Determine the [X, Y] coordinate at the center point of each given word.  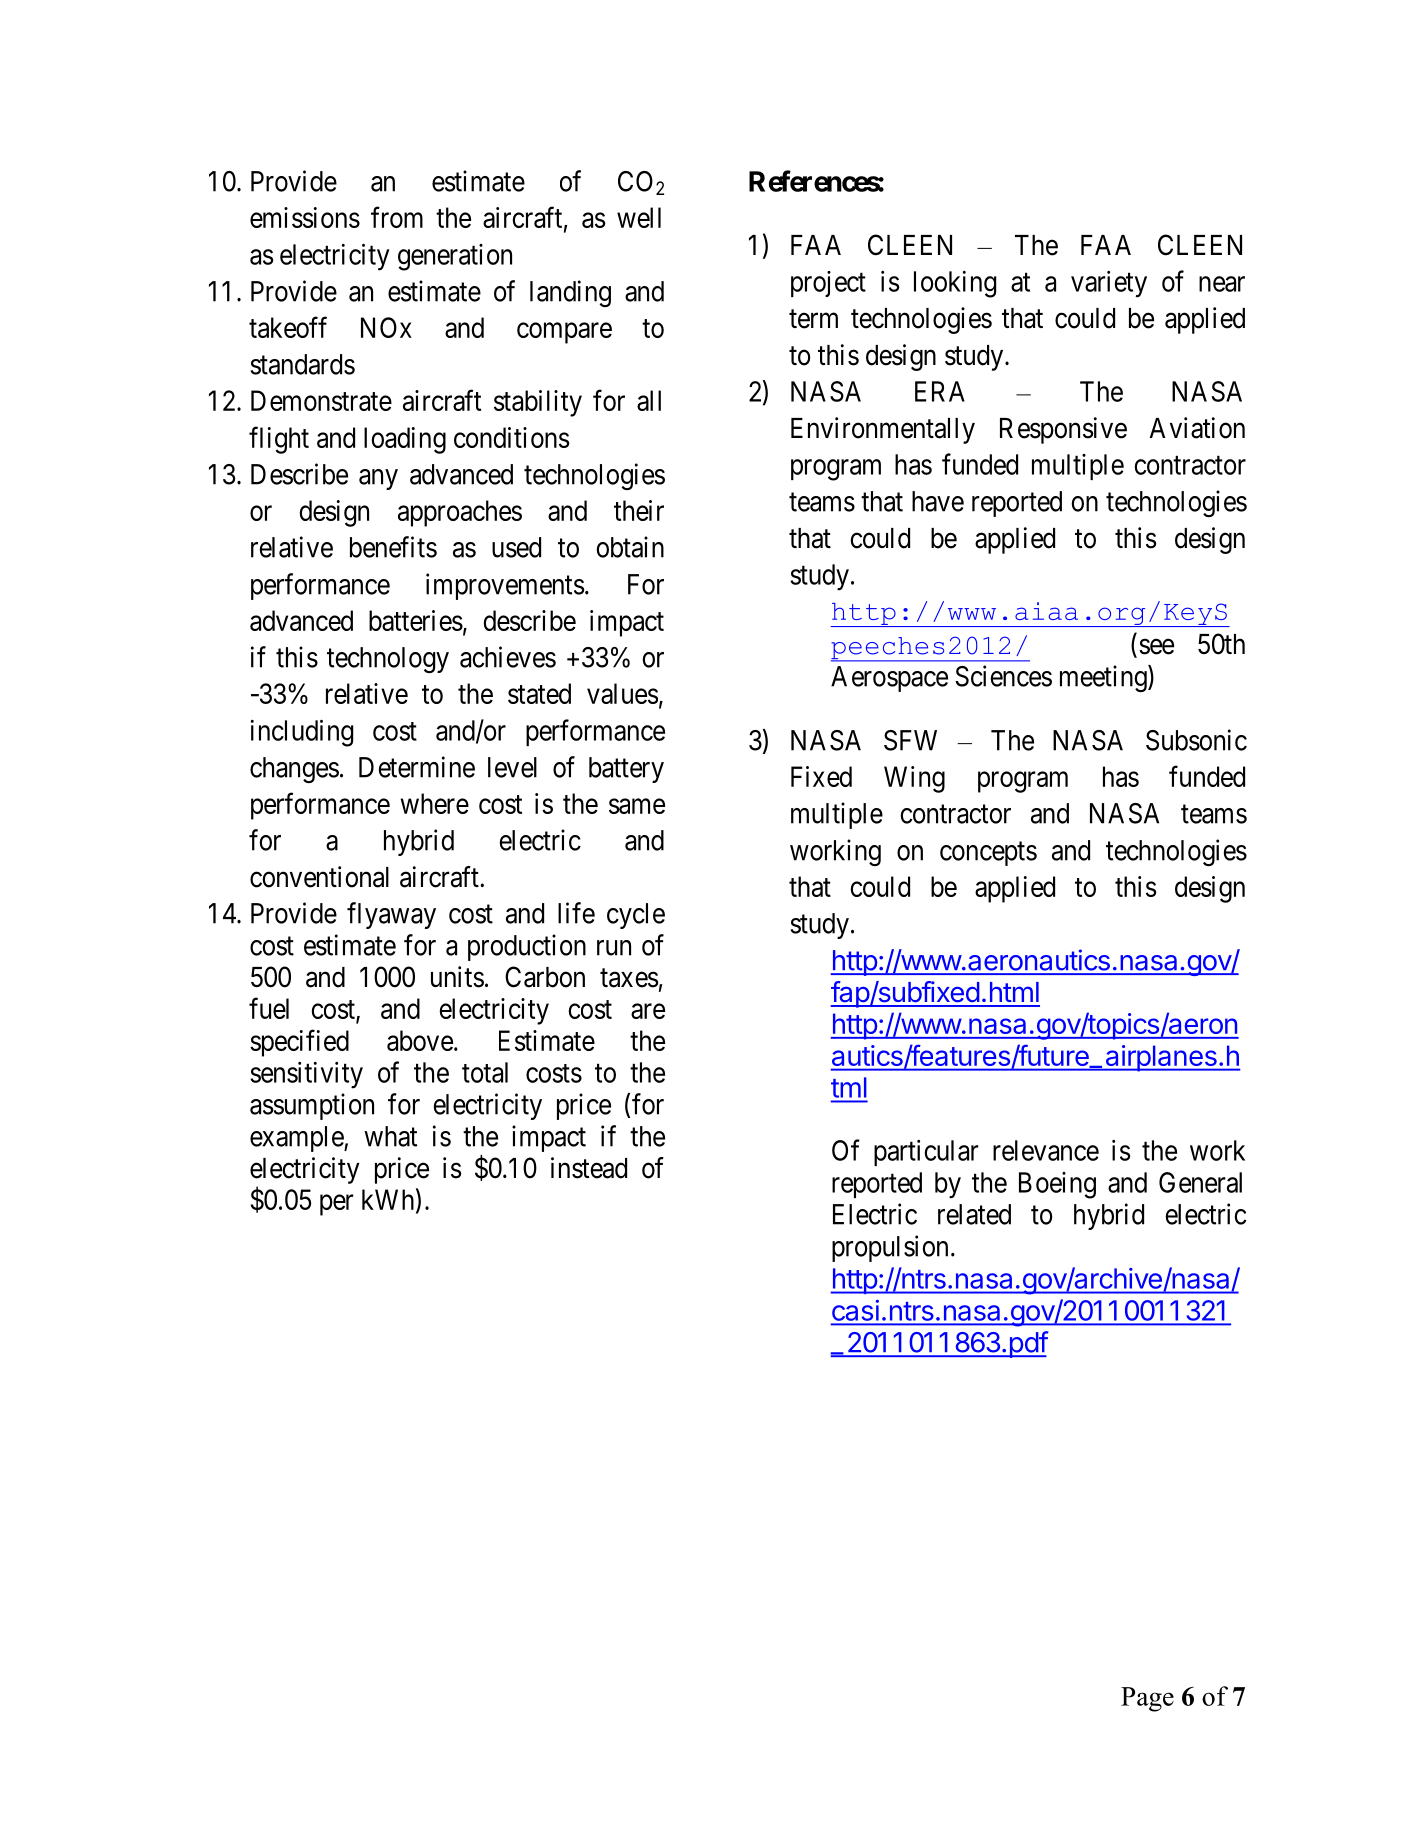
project [828, 284]
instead [589, 1168]
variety [1109, 284]
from [397, 217]
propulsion [890, 1248]
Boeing [1057, 1185]
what [390, 1136]
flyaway [391, 915]
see [1156, 647]
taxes [629, 978]
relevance [1046, 1150]
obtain [630, 547]
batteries [416, 620]
